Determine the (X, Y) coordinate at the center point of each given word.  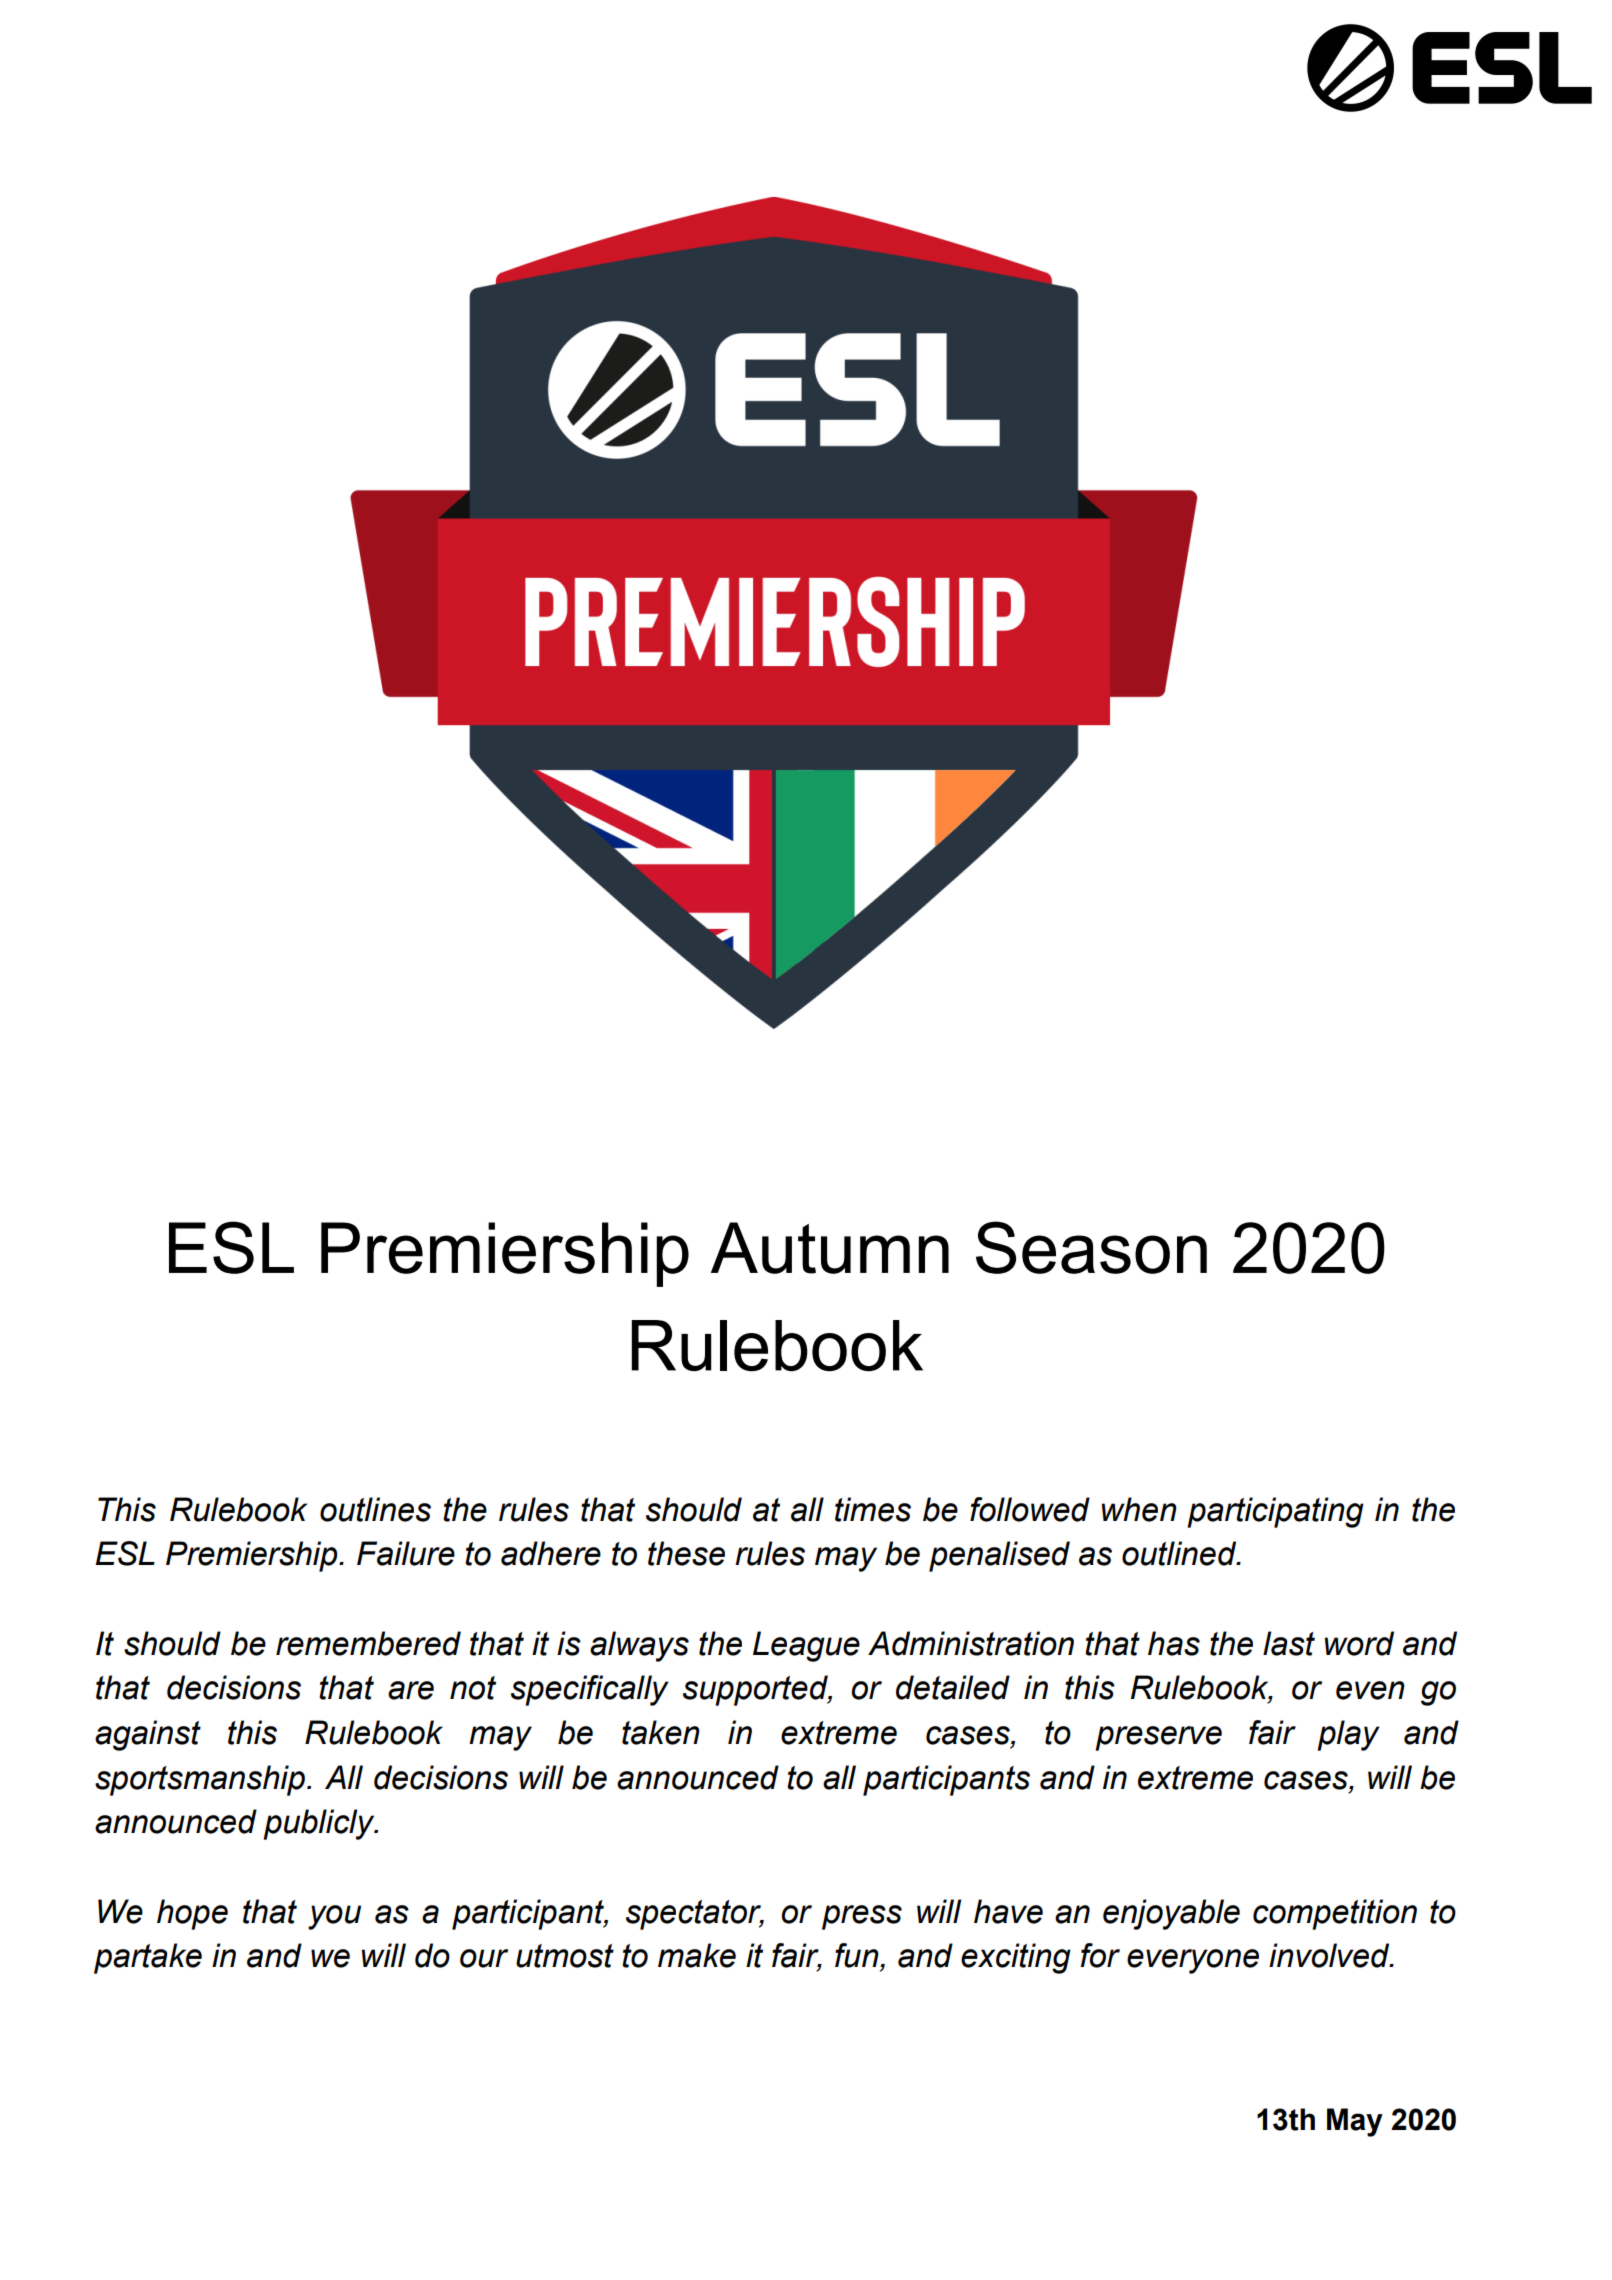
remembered (368, 1643)
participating (1275, 1512)
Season (1091, 1247)
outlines (375, 1509)
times (873, 1509)
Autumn (830, 1248)
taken (661, 1732)
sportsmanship (200, 1780)
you (334, 1917)
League (806, 1646)
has (1174, 1643)
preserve (1158, 1738)
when (1139, 1509)
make (697, 1955)
